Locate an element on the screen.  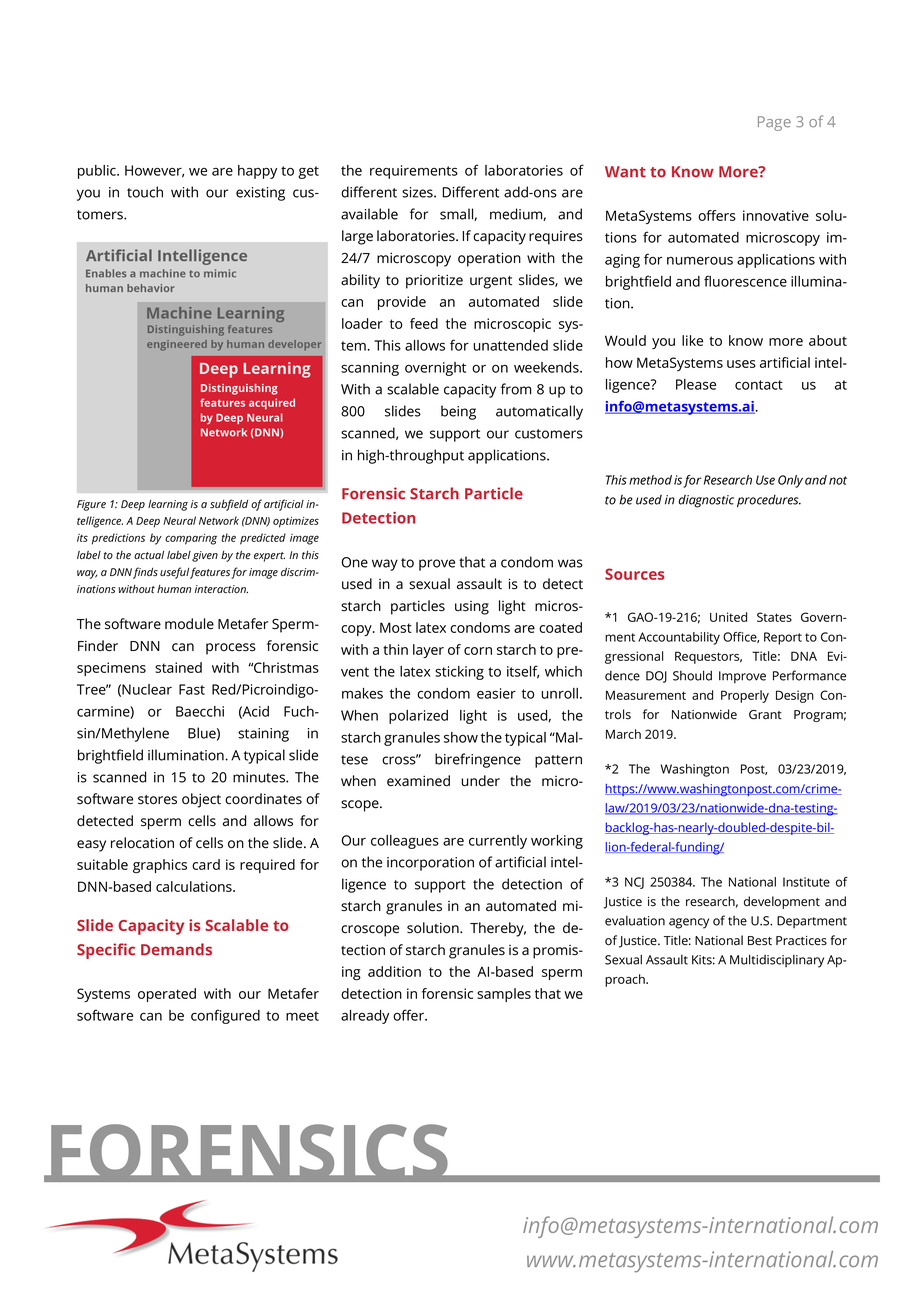
Grant is located at coordinates (765, 715).
